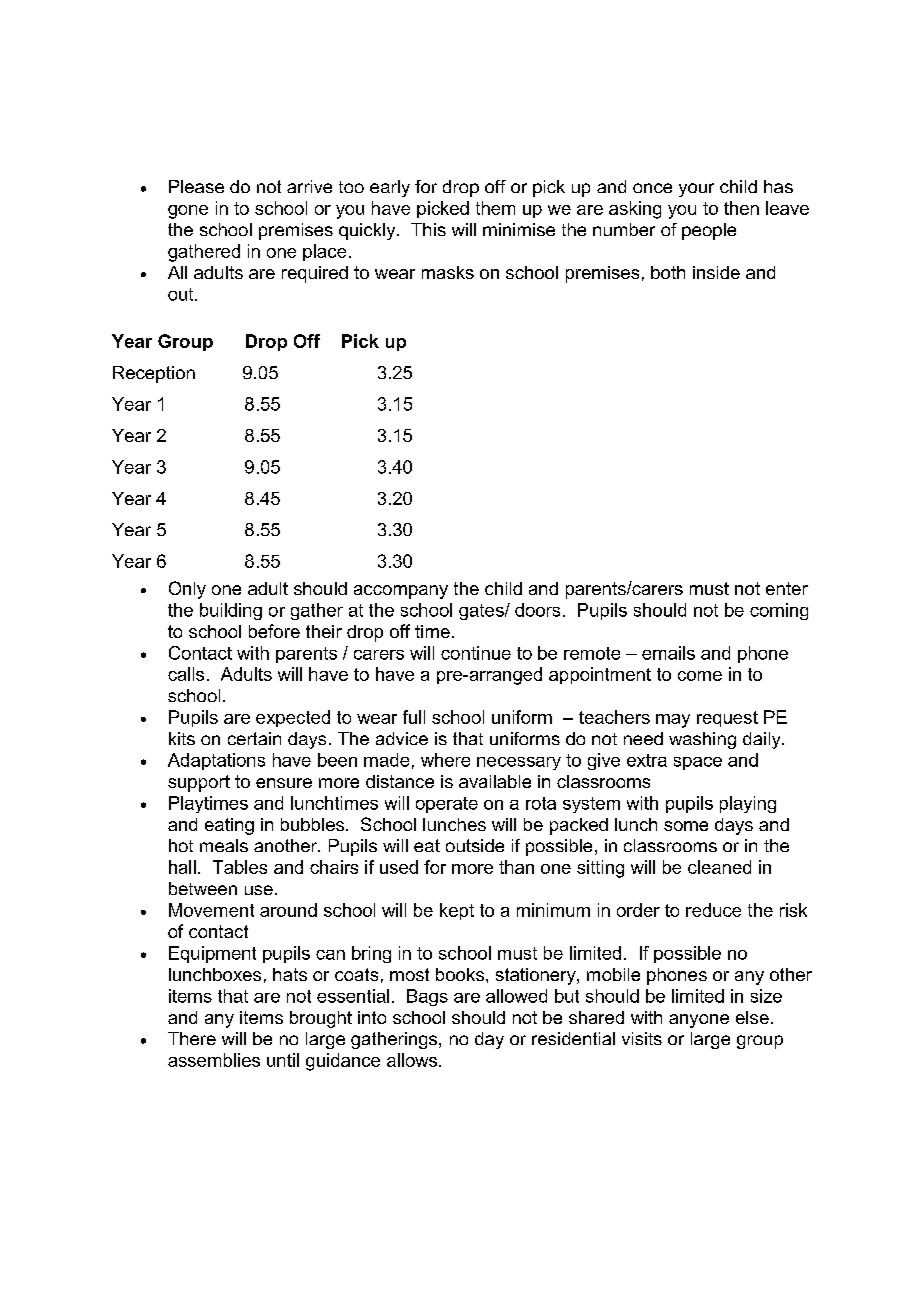  What do you see at coordinates (716, 272) in the screenshot?
I see `inside` at bounding box center [716, 272].
